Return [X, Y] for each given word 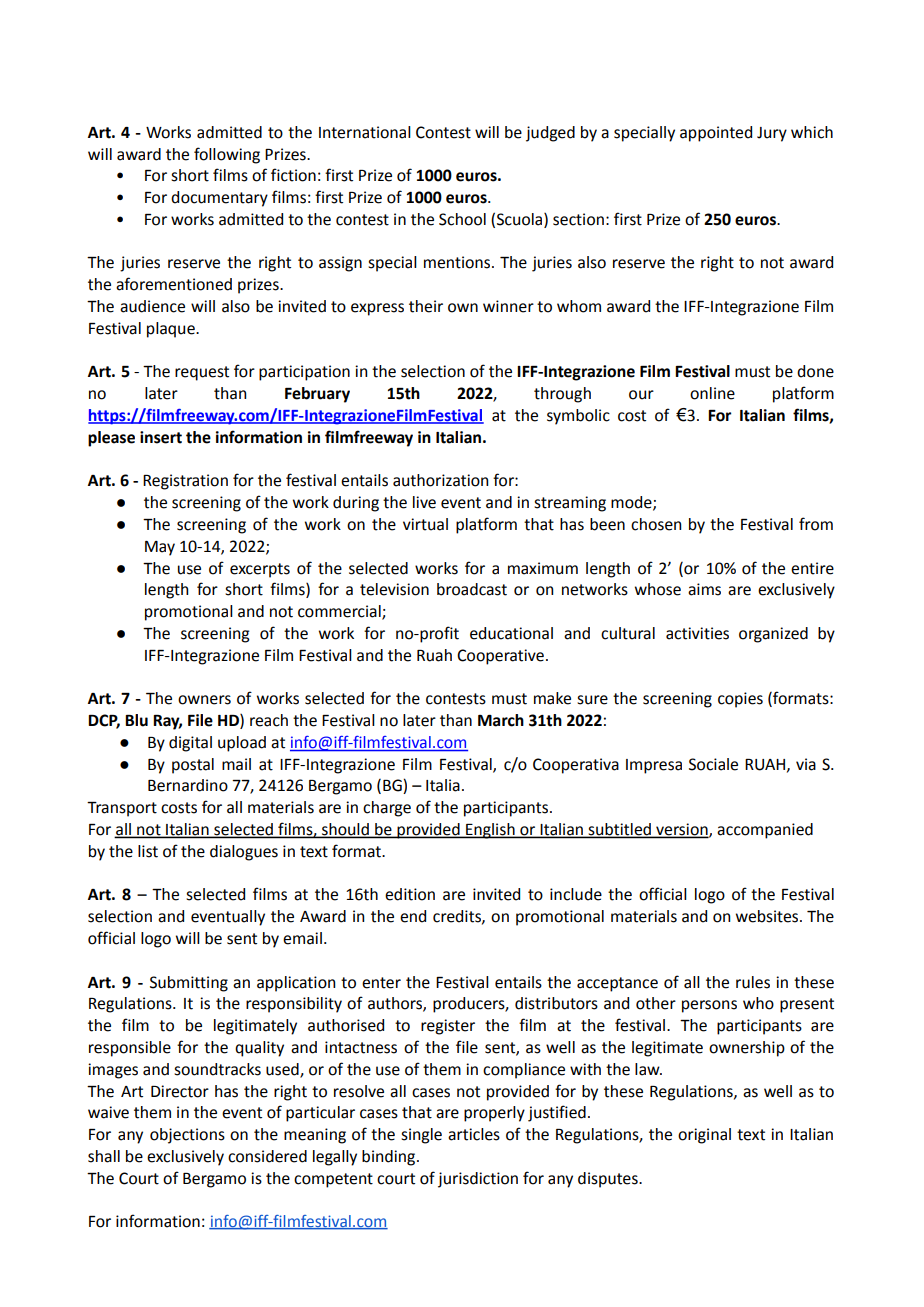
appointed [716, 134]
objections [187, 1136]
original [704, 1136]
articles [474, 1134]
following [227, 155]
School [462, 219]
